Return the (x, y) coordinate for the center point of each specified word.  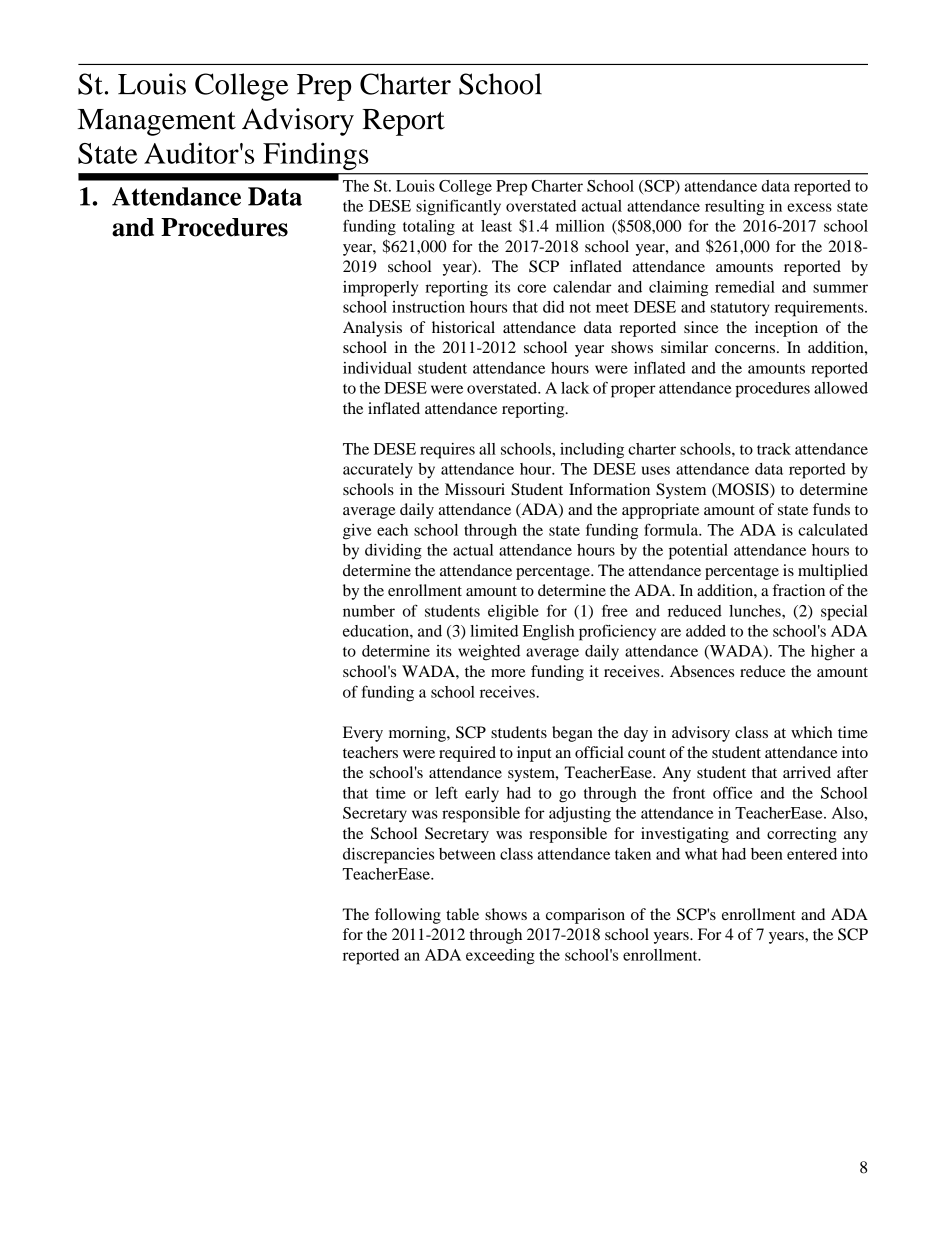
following (408, 916)
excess (809, 207)
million (580, 226)
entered (812, 854)
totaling (429, 228)
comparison (585, 916)
